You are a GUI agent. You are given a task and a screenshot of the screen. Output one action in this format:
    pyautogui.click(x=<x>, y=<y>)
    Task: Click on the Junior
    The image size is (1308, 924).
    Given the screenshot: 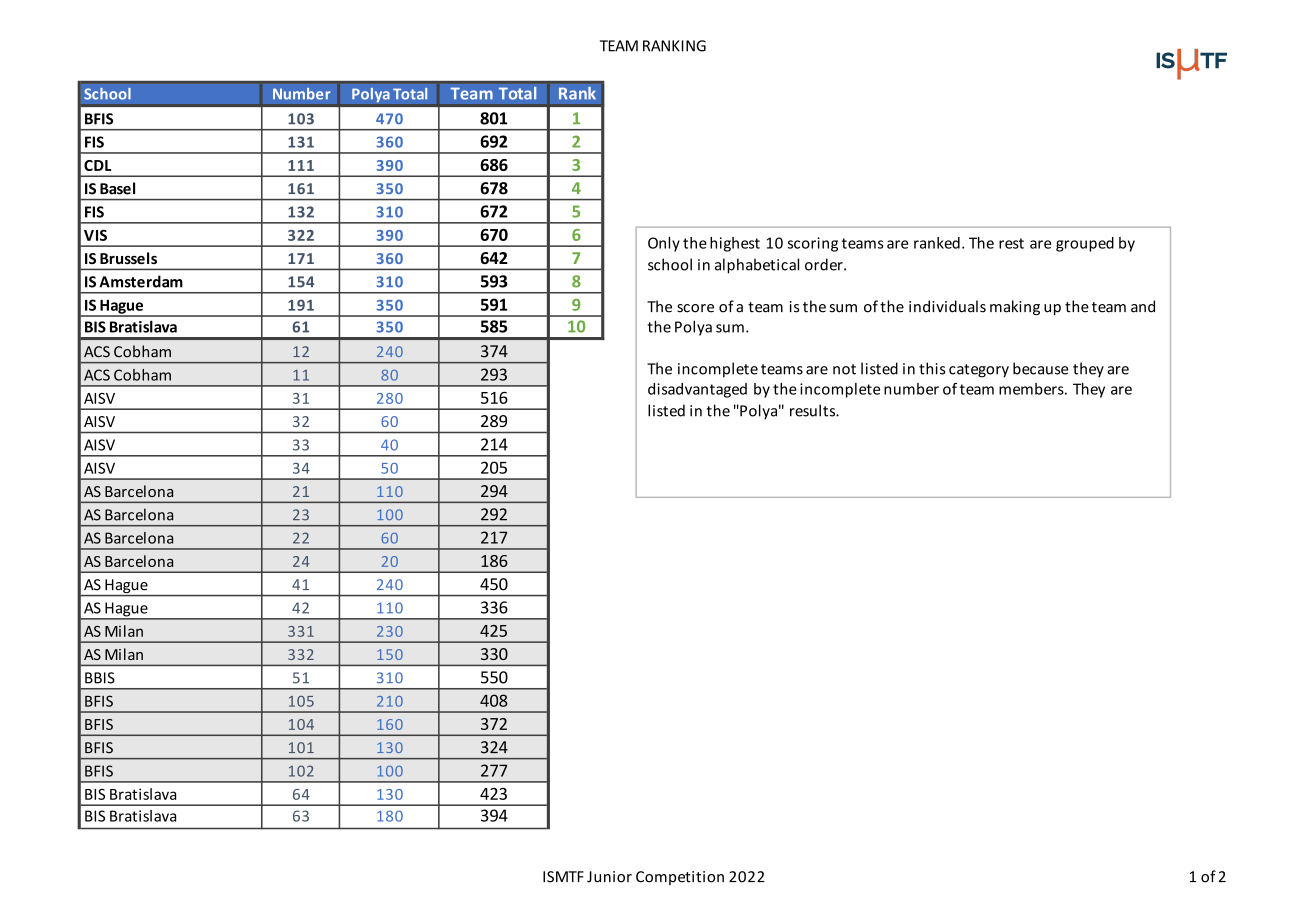 What is the action you would take?
    pyautogui.click(x=609, y=877)
